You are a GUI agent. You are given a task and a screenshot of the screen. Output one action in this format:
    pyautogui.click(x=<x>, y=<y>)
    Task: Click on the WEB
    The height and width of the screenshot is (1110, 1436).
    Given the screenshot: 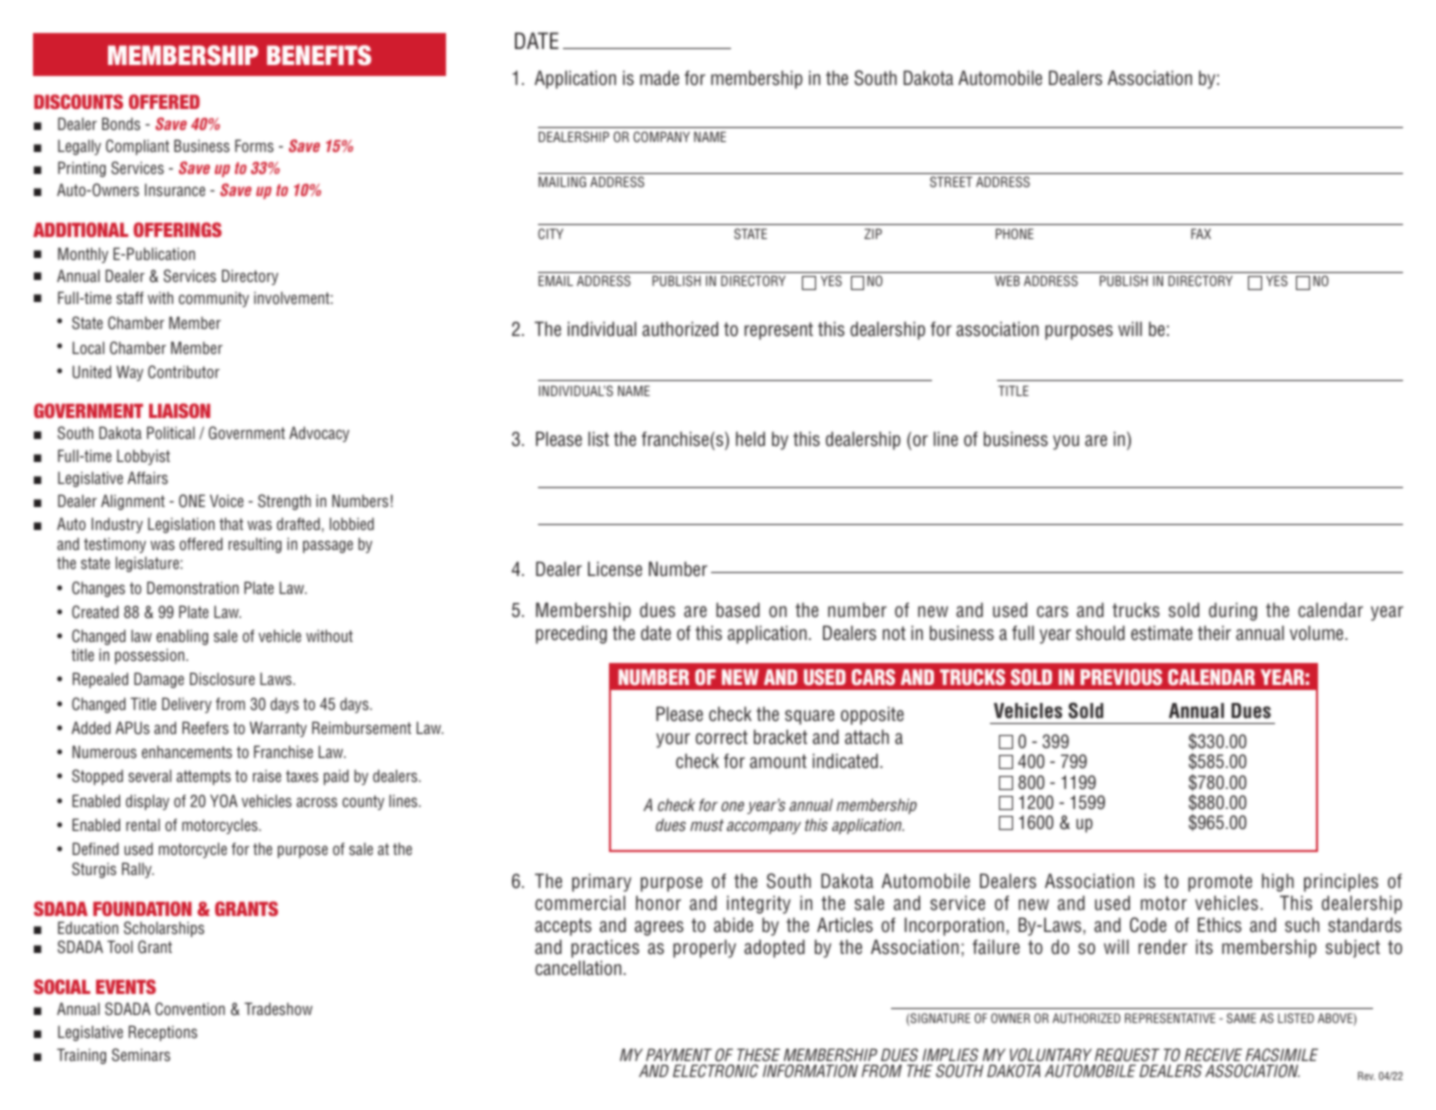 What is the action you would take?
    pyautogui.click(x=1007, y=281)
